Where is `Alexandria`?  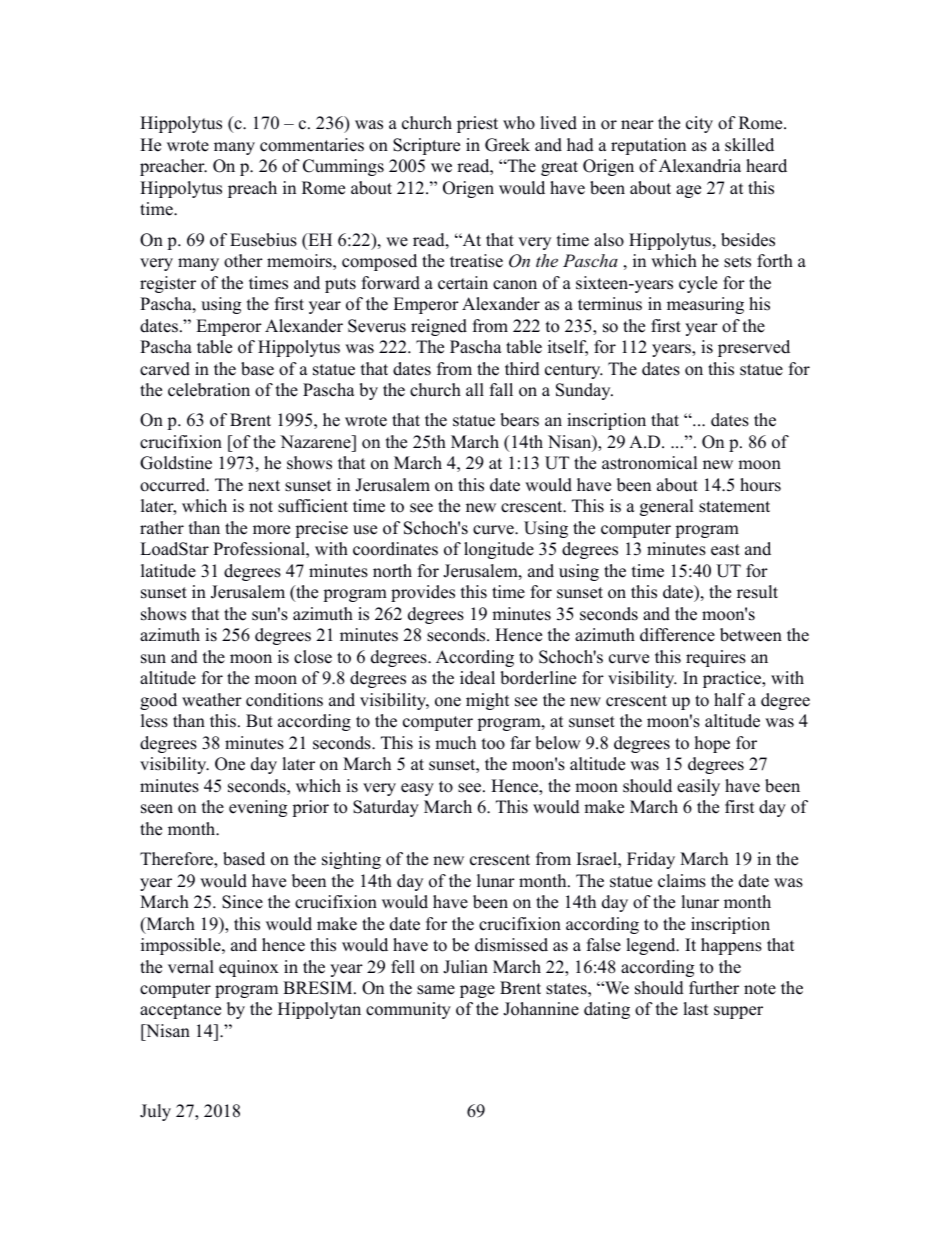
Alexandria is located at coordinates (700, 166).
